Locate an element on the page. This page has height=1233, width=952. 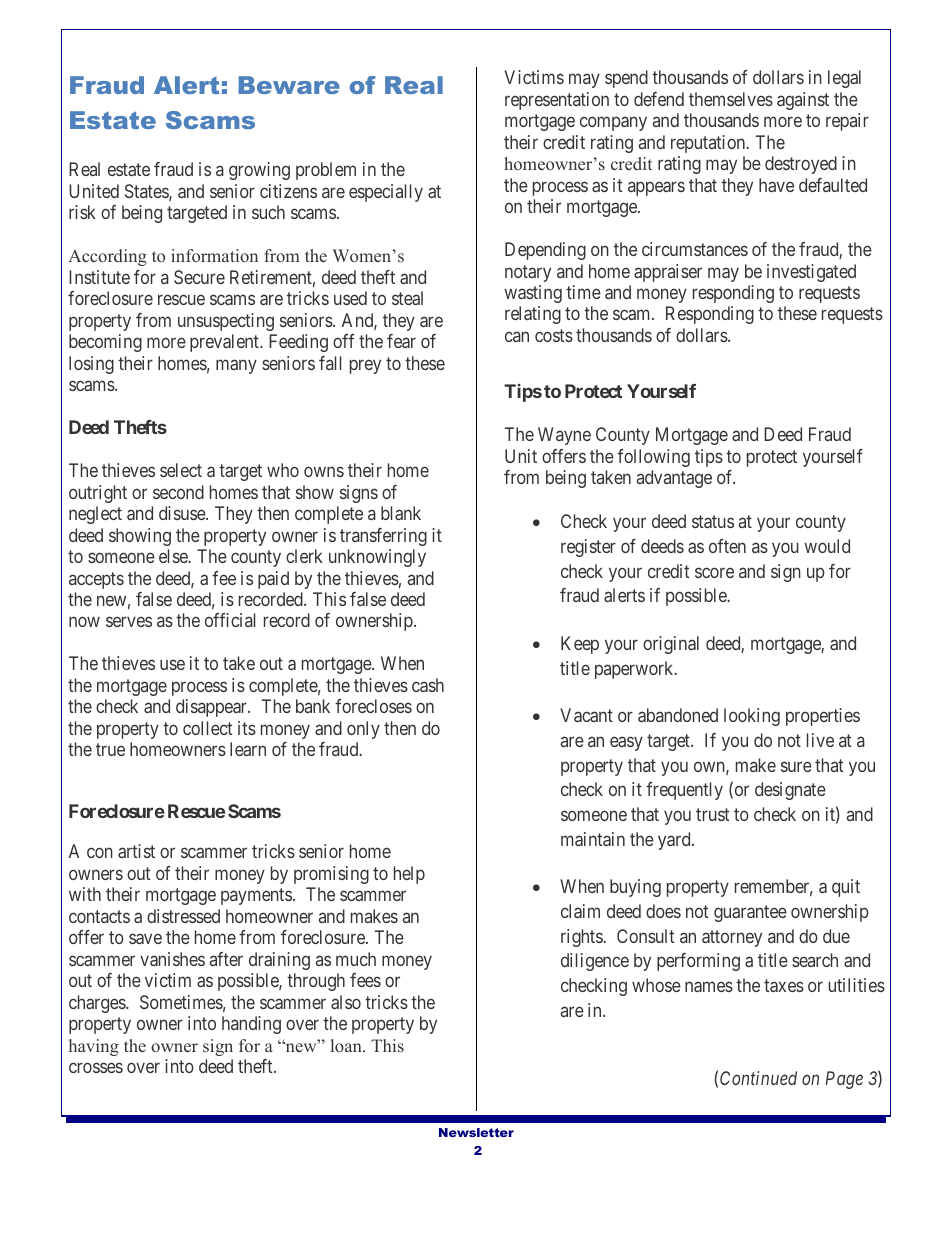
themselves is located at coordinates (731, 99).
